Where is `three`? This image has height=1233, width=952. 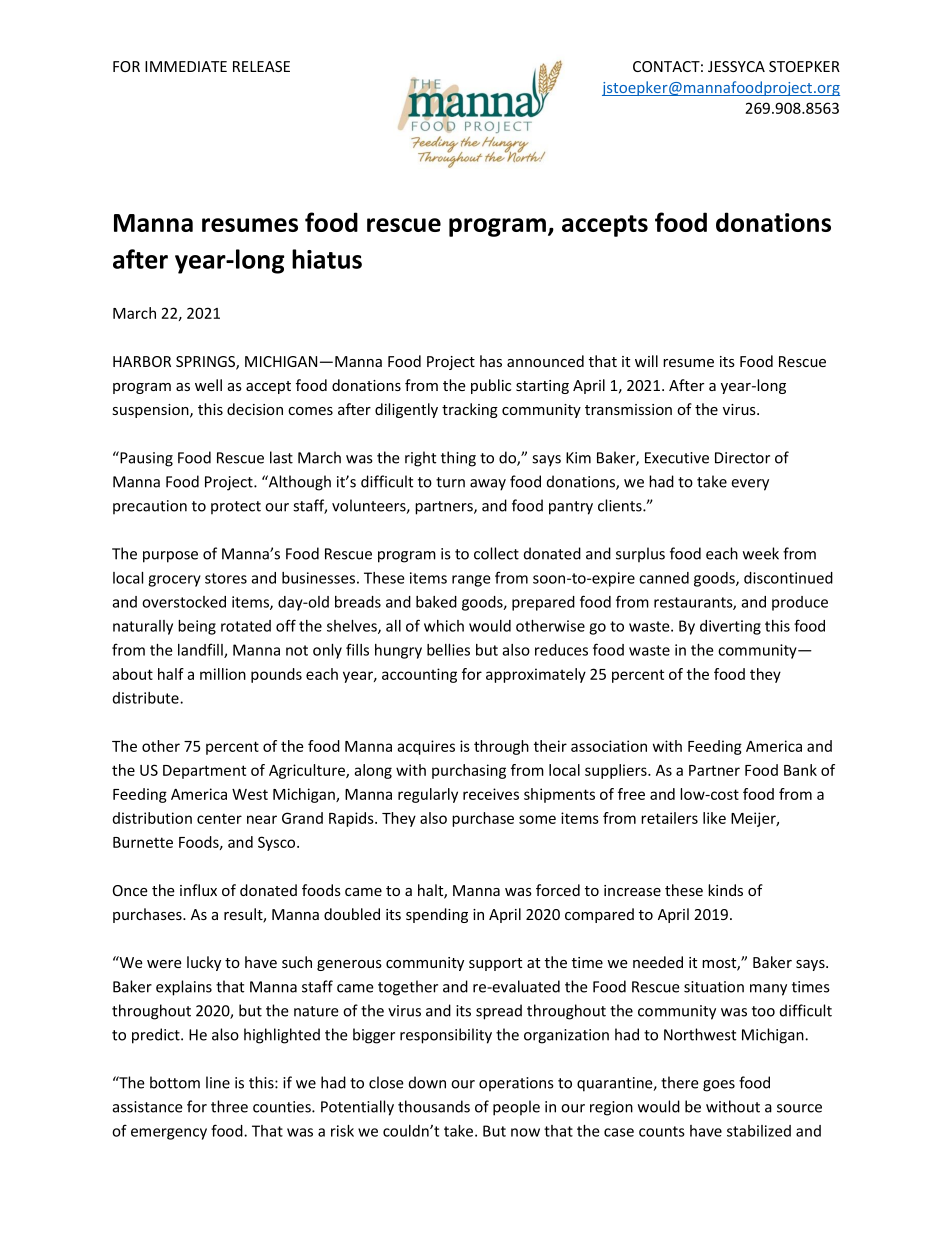 three is located at coordinates (229, 1106).
